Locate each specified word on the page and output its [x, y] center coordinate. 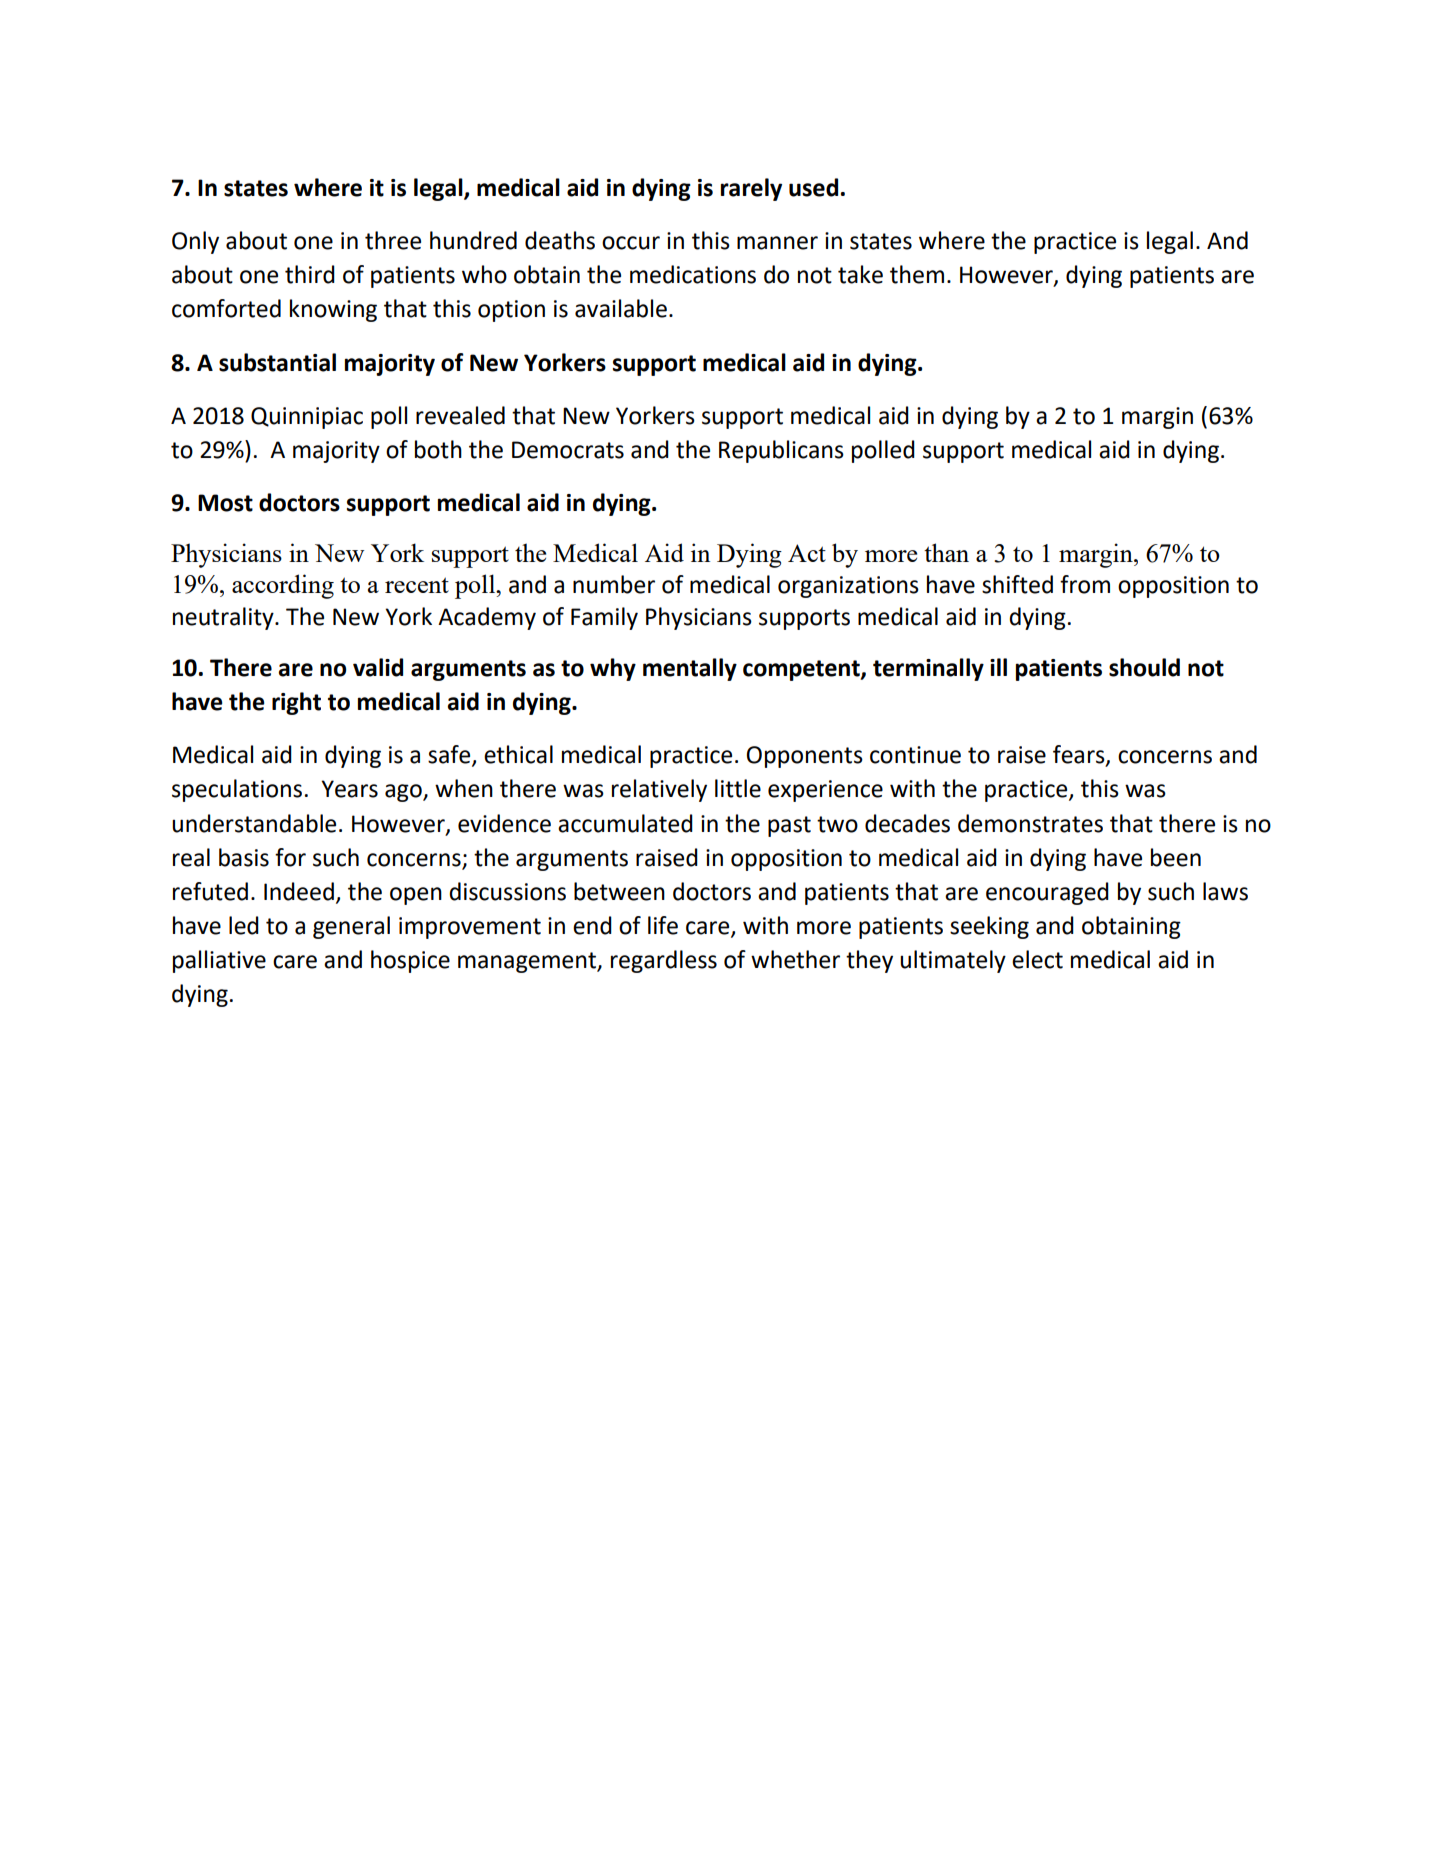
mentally [690, 669]
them [917, 274]
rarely [751, 189]
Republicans [781, 451]
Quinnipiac [307, 418]
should [1144, 667]
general [351, 927]
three [393, 240]
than [946, 552]
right [296, 703]
